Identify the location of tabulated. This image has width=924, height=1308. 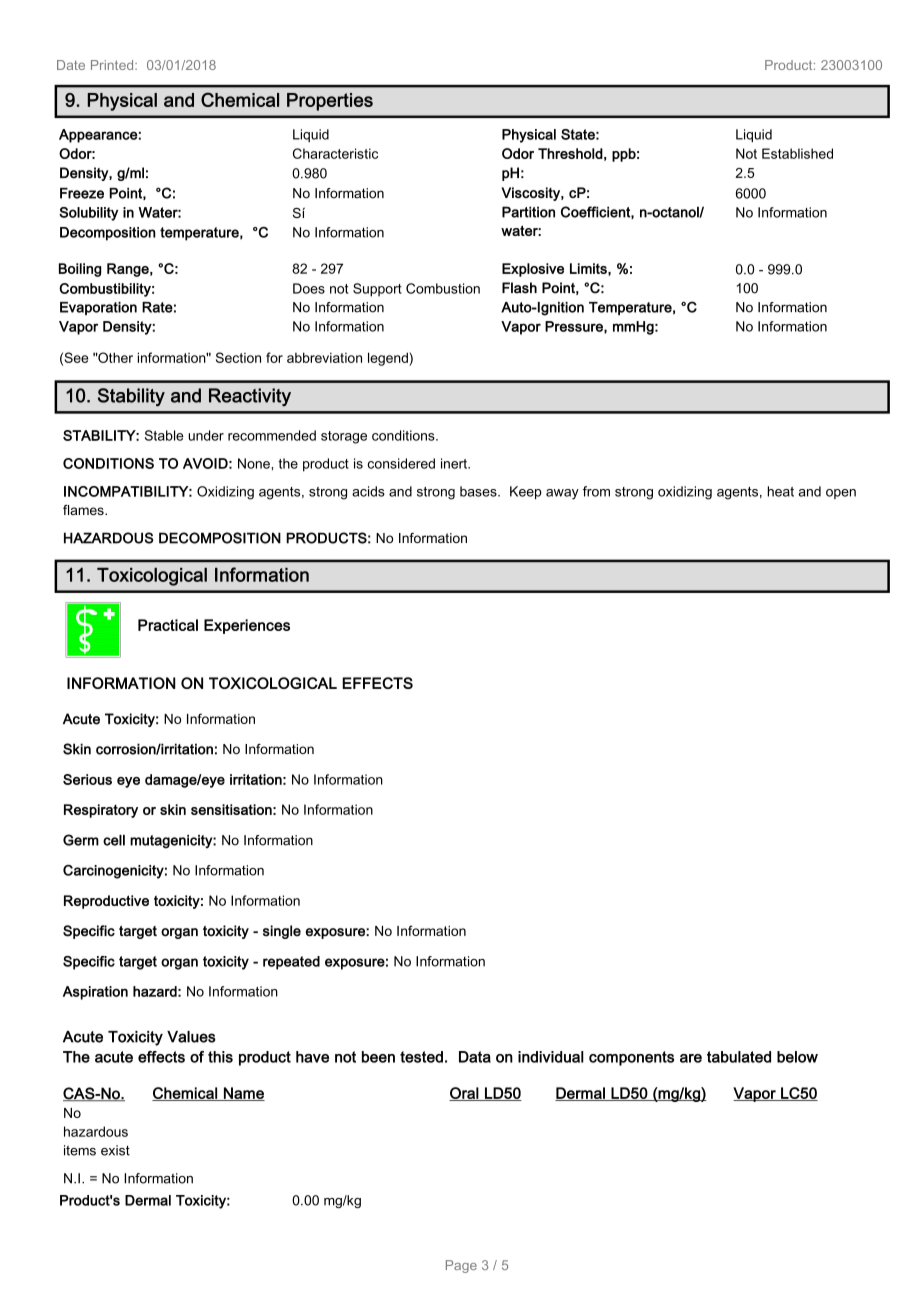
(739, 1057).
